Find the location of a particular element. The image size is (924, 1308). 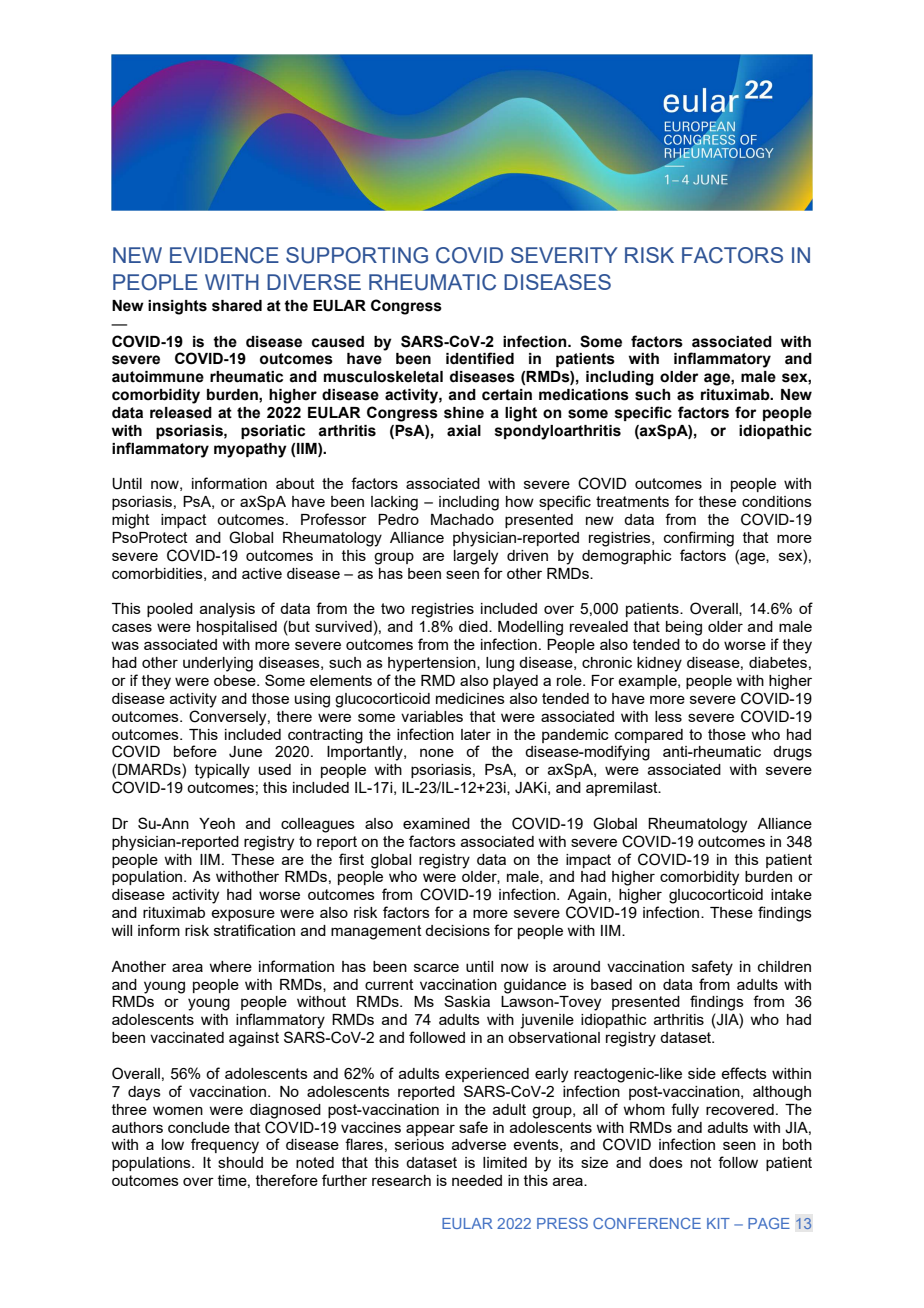

identified is located at coordinates (480, 358).
